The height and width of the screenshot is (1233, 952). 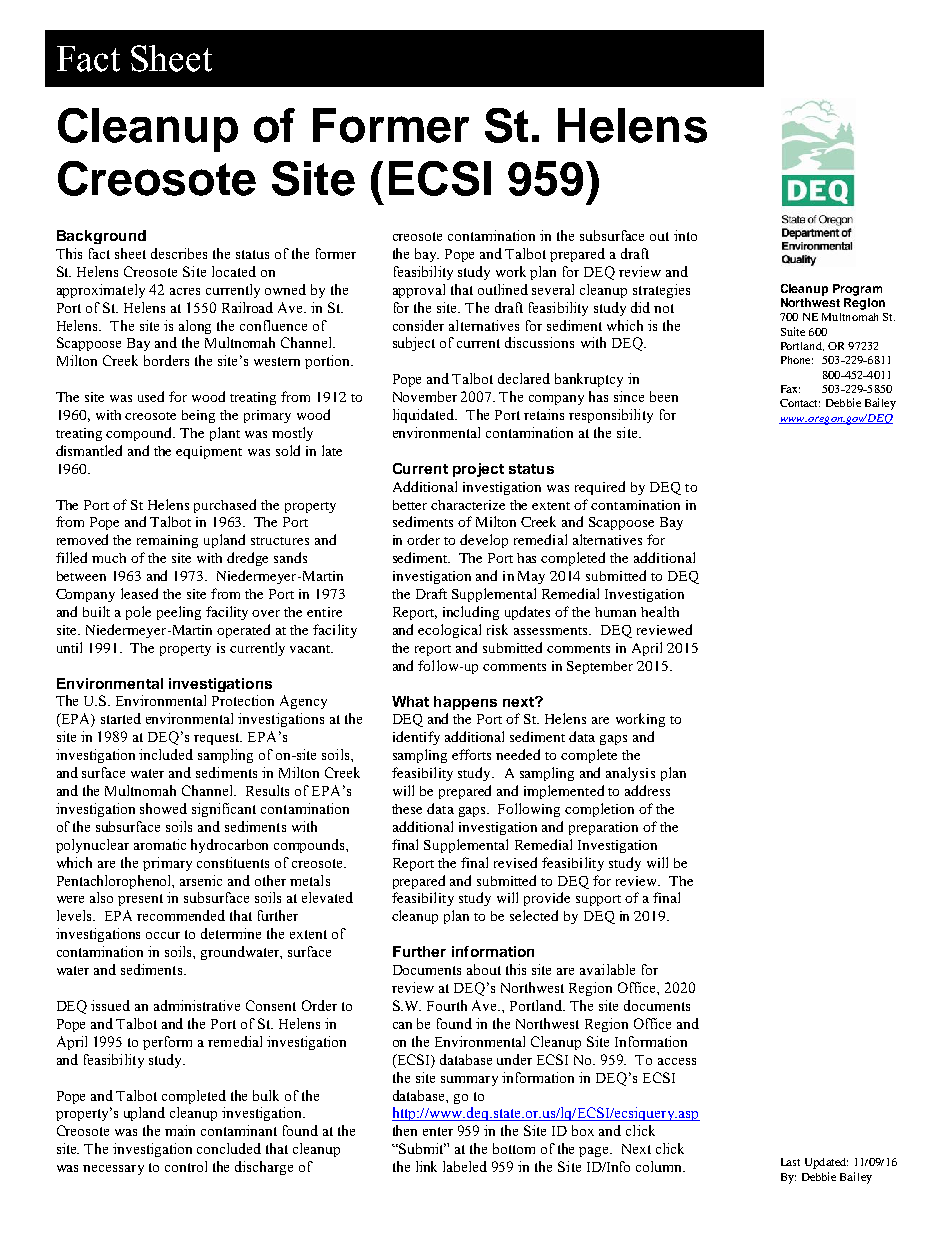 I want to click on started, so click(x=121, y=718).
